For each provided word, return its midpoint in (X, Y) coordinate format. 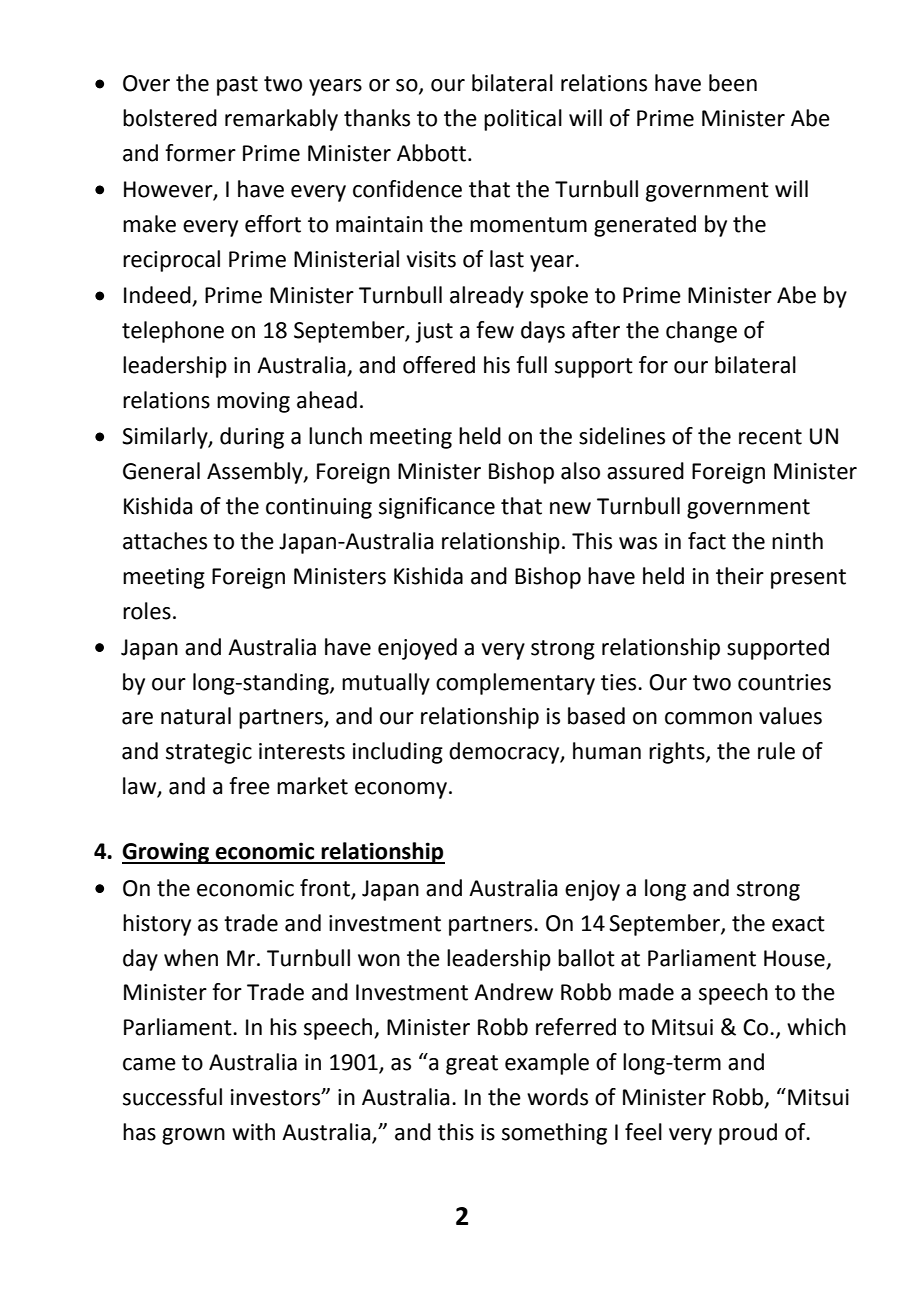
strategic (209, 753)
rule (776, 751)
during (252, 438)
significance (437, 508)
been (733, 83)
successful (172, 1097)
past (237, 86)
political (523, 120)
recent (770, 437)
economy (402, 790)
